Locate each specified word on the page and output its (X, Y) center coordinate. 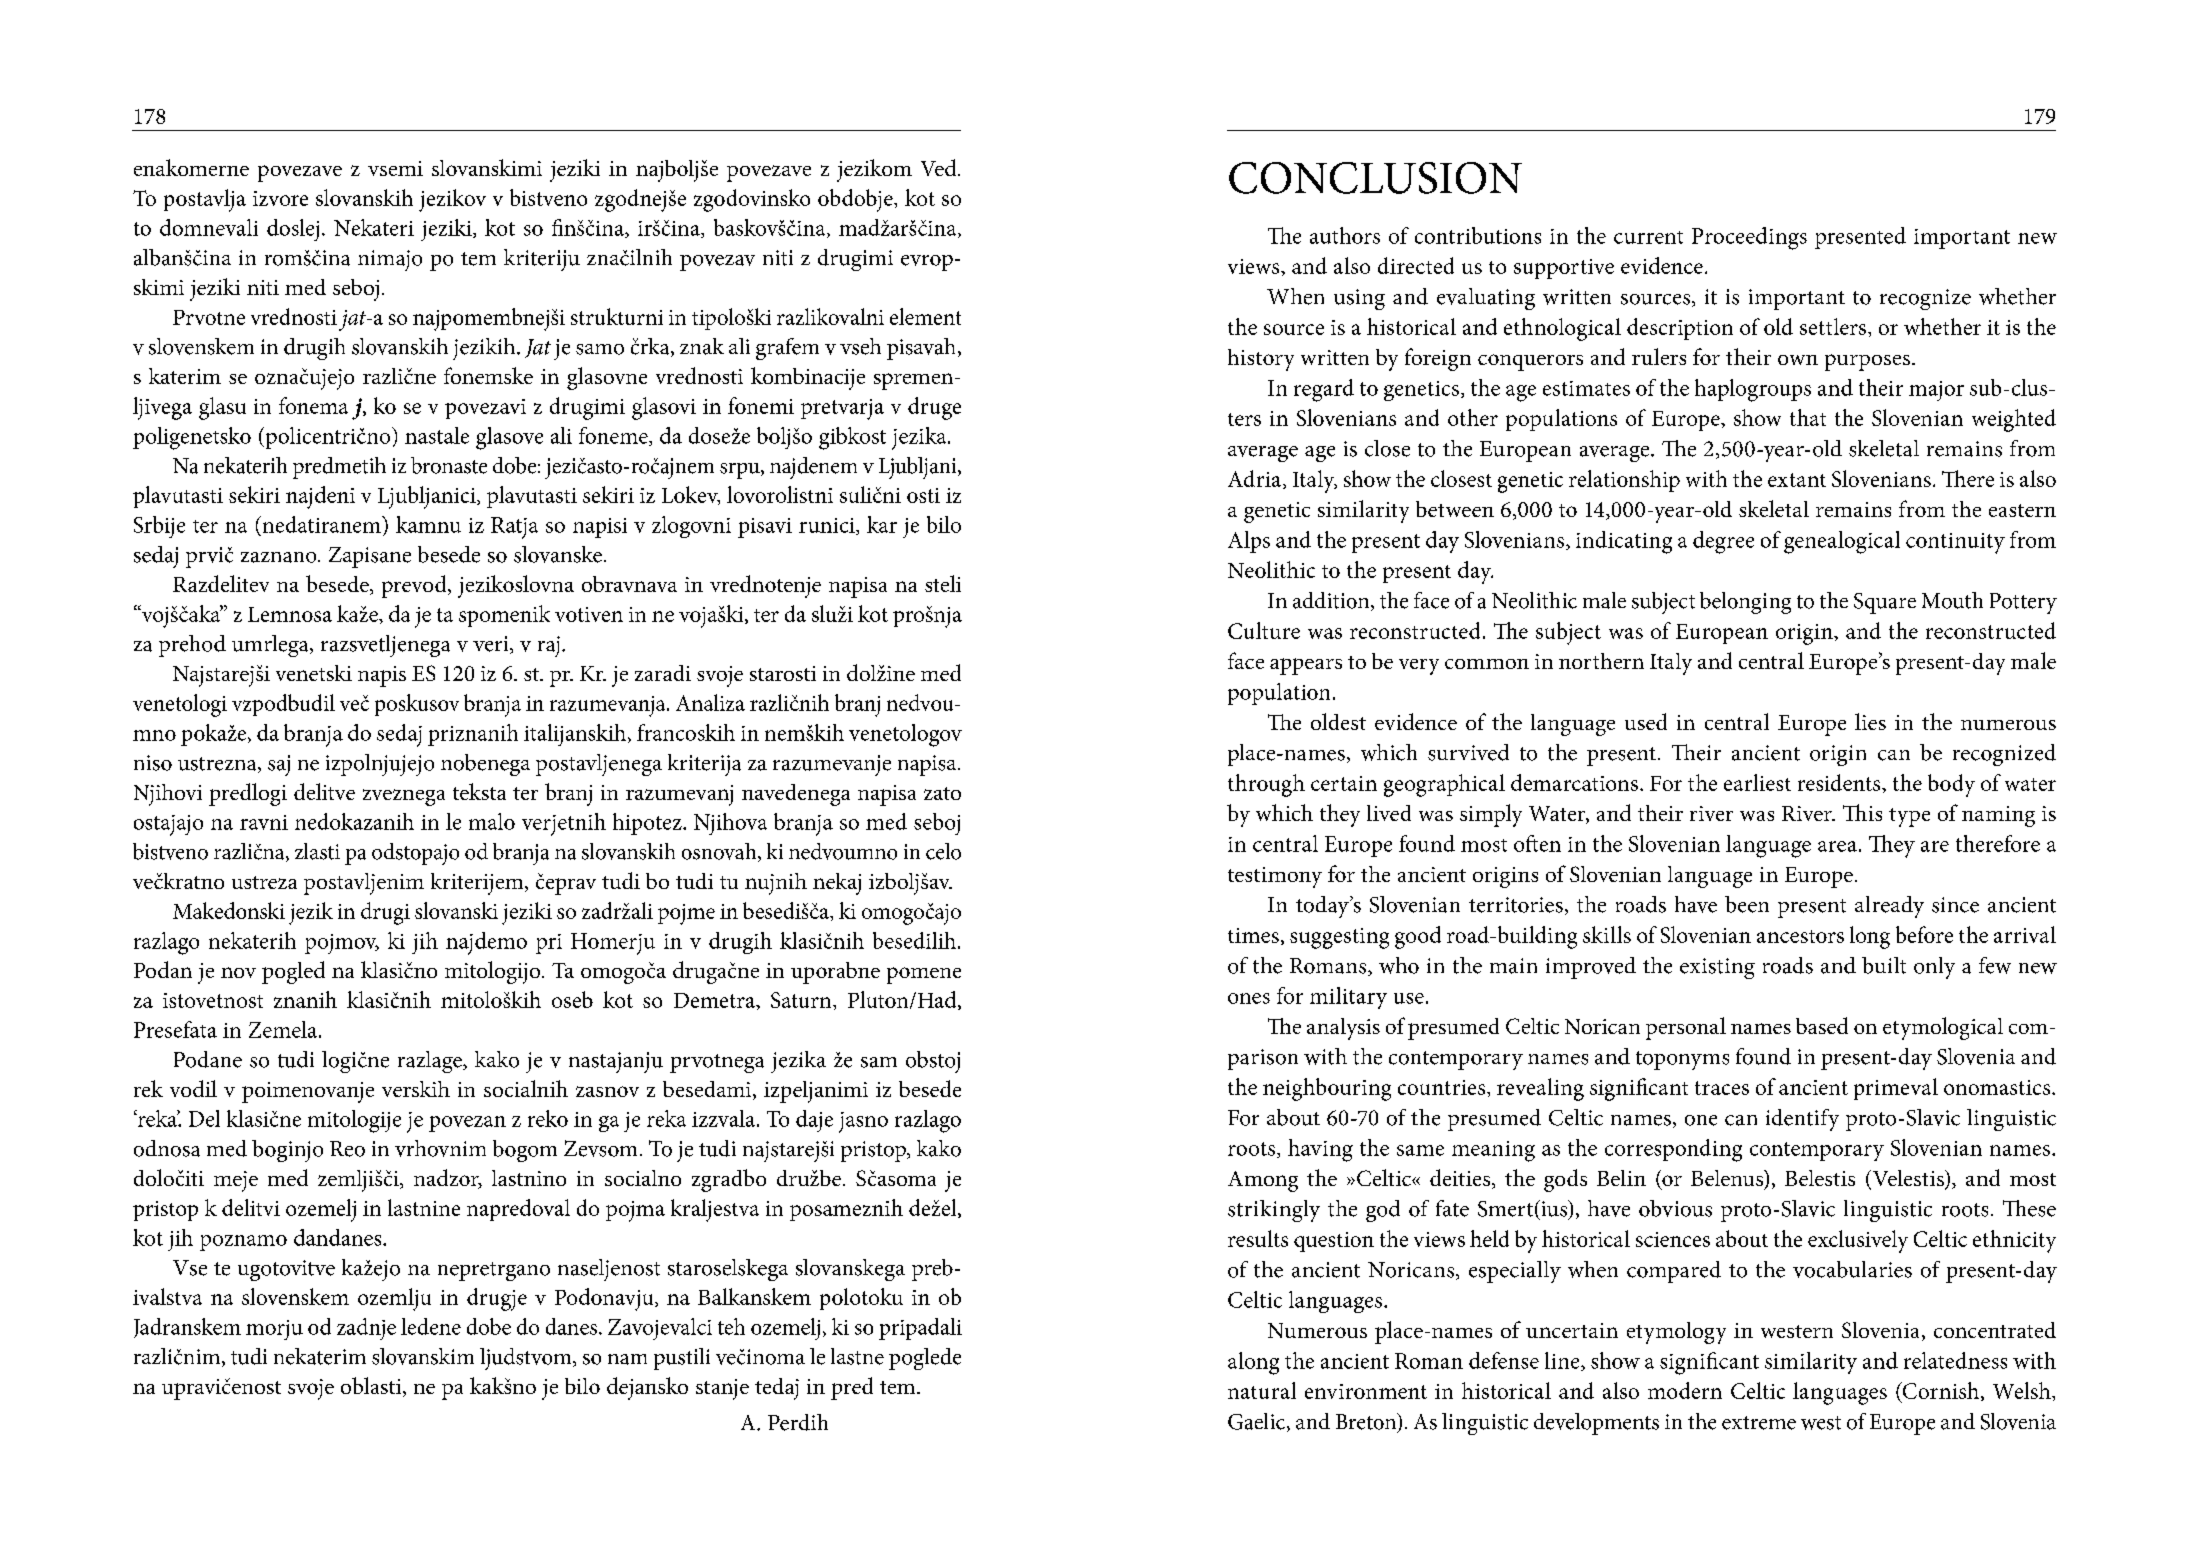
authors (1345, 235)
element (925, 316)
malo (492, 821)
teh (731, 1326)
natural (1262, 1390)
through (1266, 785)
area (1837, 846)
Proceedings (1749, 238)
